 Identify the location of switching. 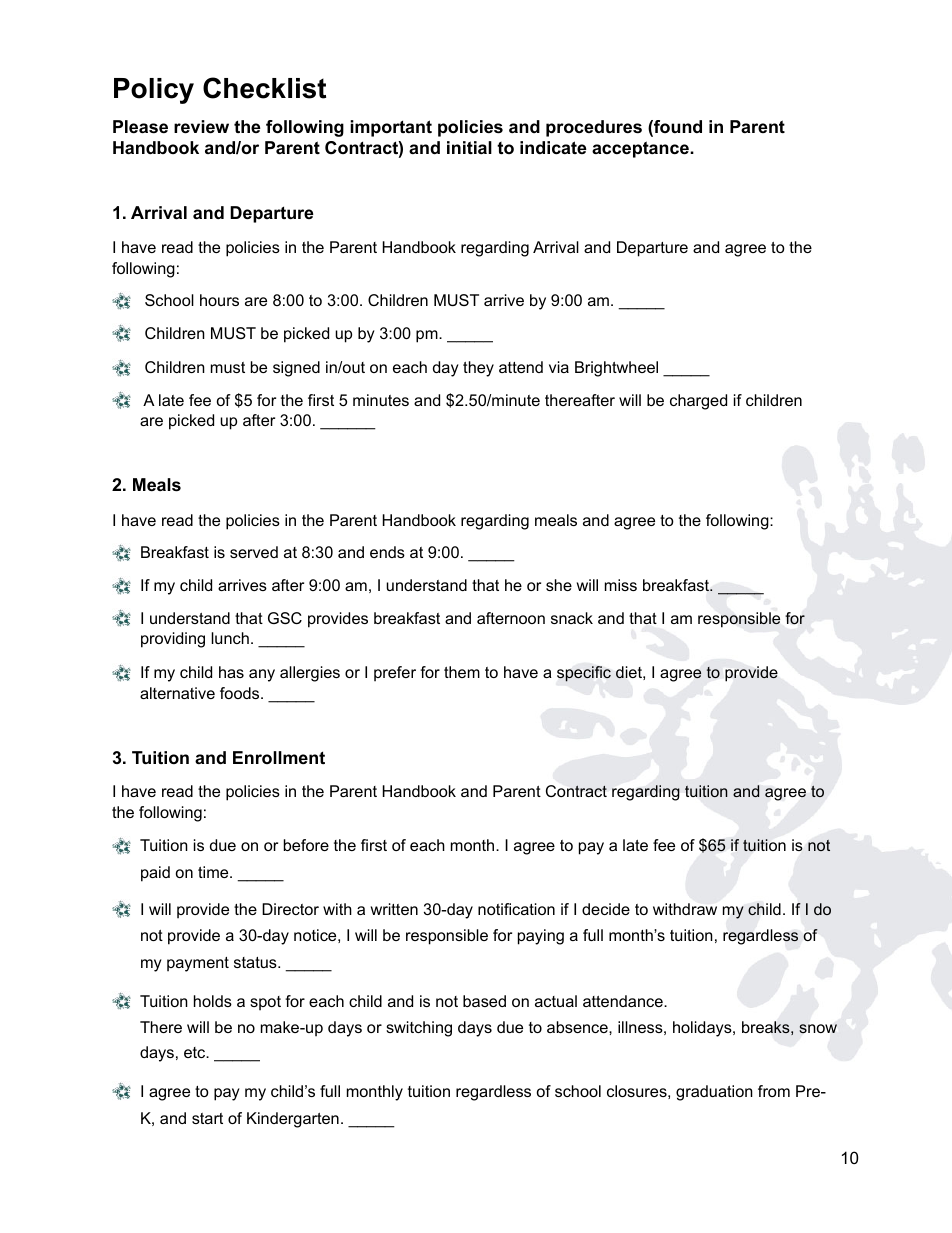
(419, 1029).
